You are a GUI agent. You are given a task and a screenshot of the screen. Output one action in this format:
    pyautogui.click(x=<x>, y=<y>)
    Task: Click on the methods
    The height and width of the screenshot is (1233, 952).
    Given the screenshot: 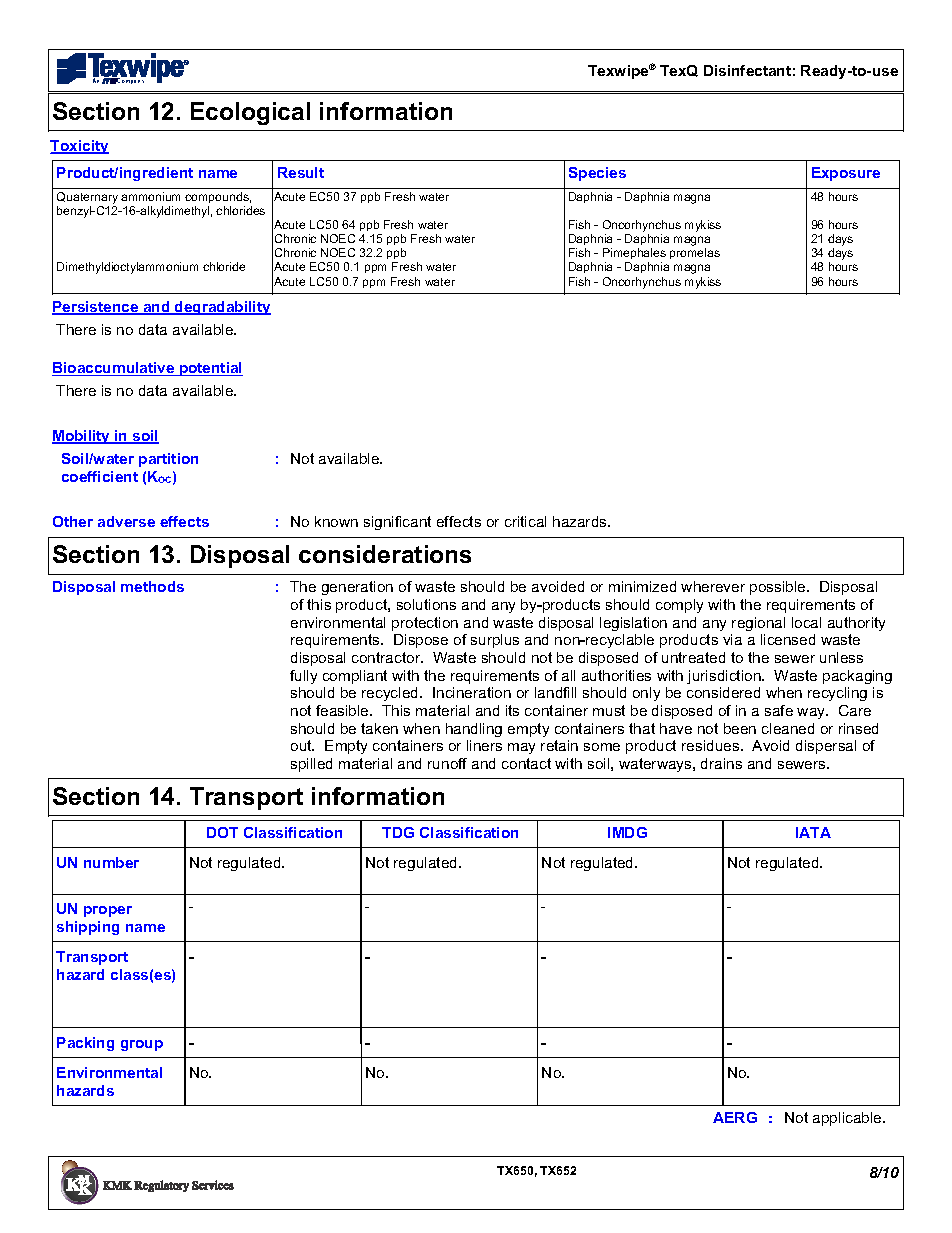 What is the action you would take?
    pyautogui.click(x=152, y=586)
